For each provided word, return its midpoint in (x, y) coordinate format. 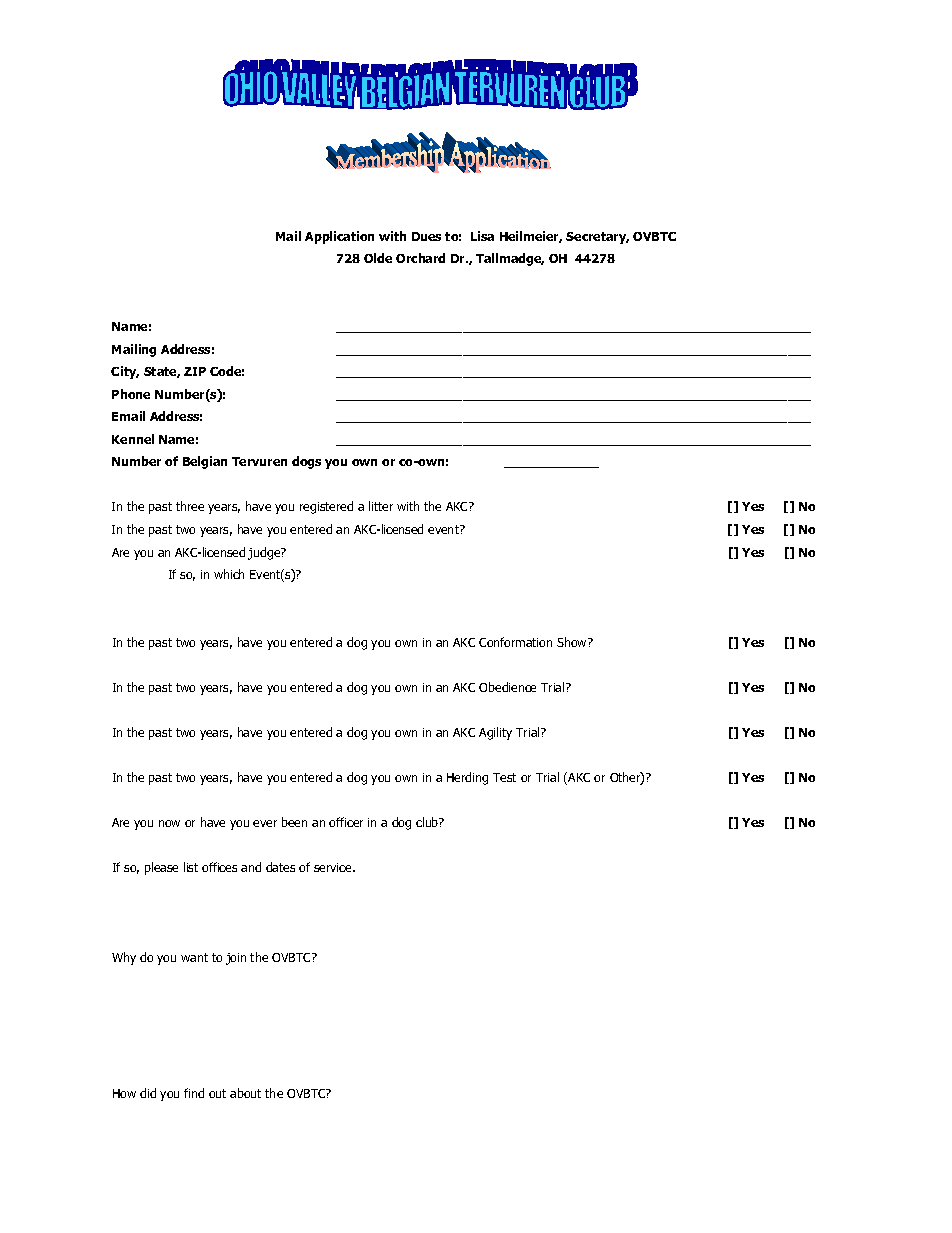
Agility (495, 733)
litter (381, 506)
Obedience (507, 687)
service (334, 867)
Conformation (515, 642)
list (191, 867)
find (194, 1093)
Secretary (597, 238)
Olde (378, 258)
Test (504, 777)
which (229, 574)
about (245, 1093)
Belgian (205, 462)
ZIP (195, 371)
